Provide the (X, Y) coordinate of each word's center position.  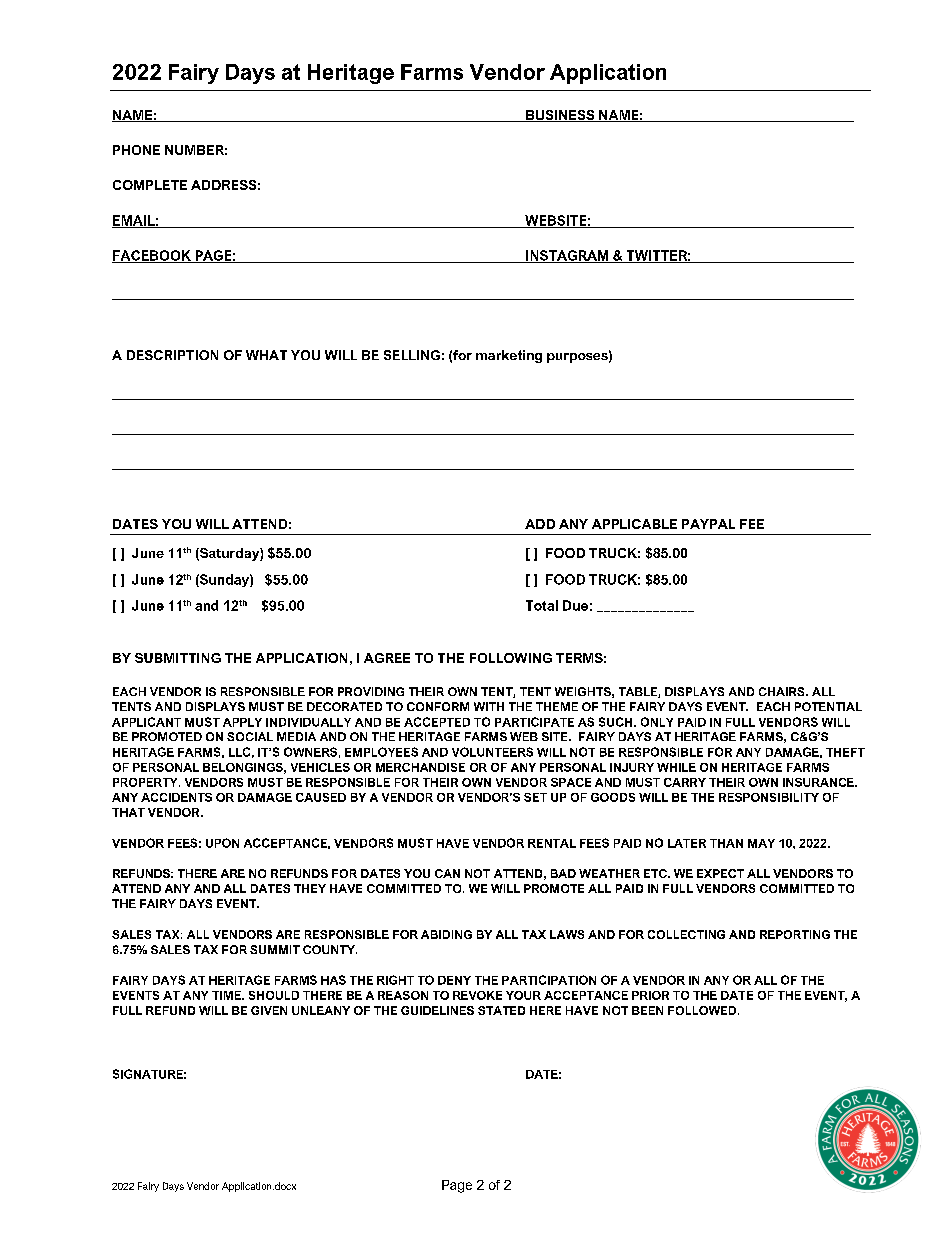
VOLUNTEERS (492, 752)
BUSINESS (560, 116)
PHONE (136, 150)
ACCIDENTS (176, 797)
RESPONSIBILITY (769, 797)
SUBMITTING (178, 658)
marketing (509, 356)
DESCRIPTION (172, 355)
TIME (227, 995)
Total (542, 605)
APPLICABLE (634, 524)
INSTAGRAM (567, 256)
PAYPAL (708, 524)
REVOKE (477, 995)
